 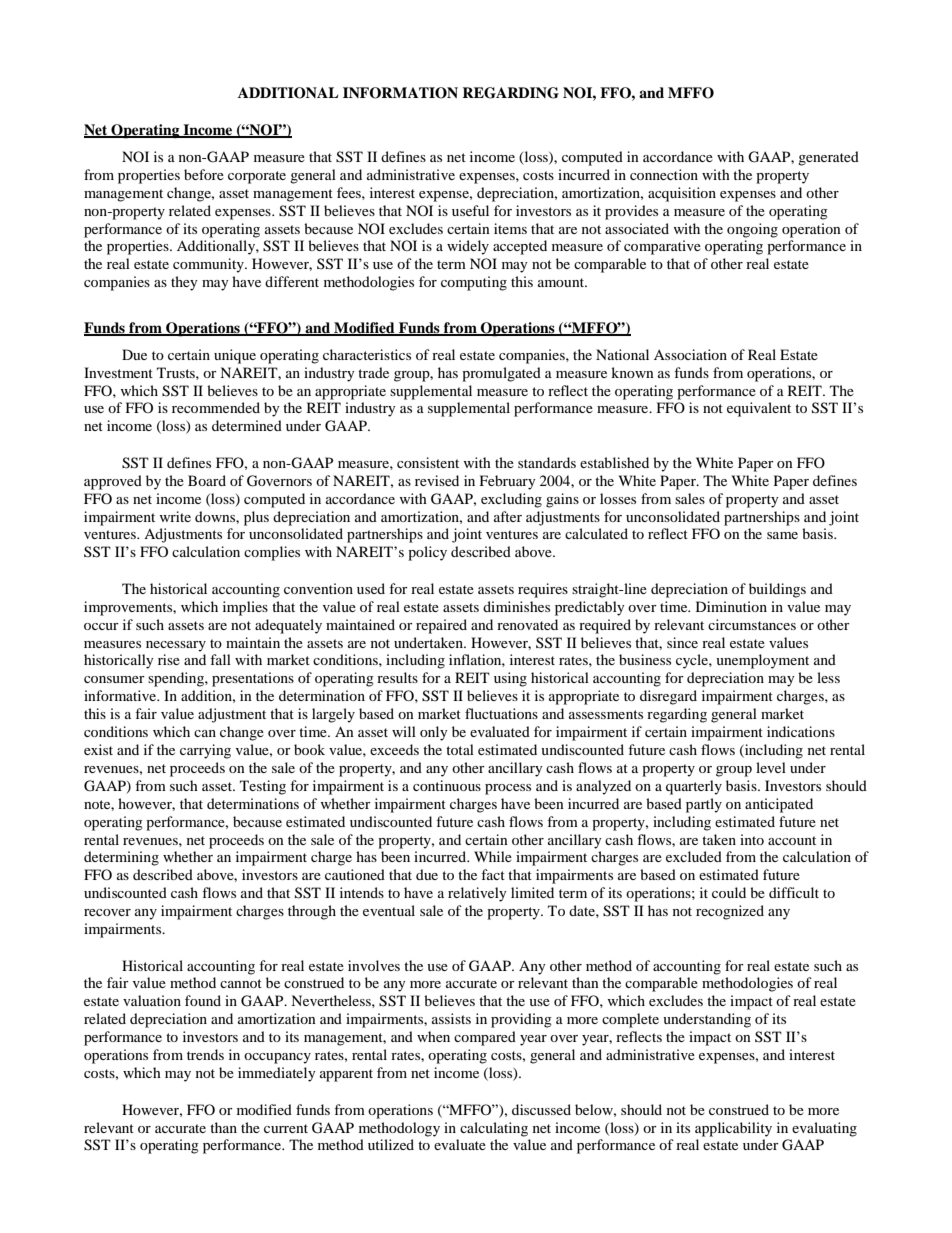 I want to click on equivalent, so click(x=759, y=409).
